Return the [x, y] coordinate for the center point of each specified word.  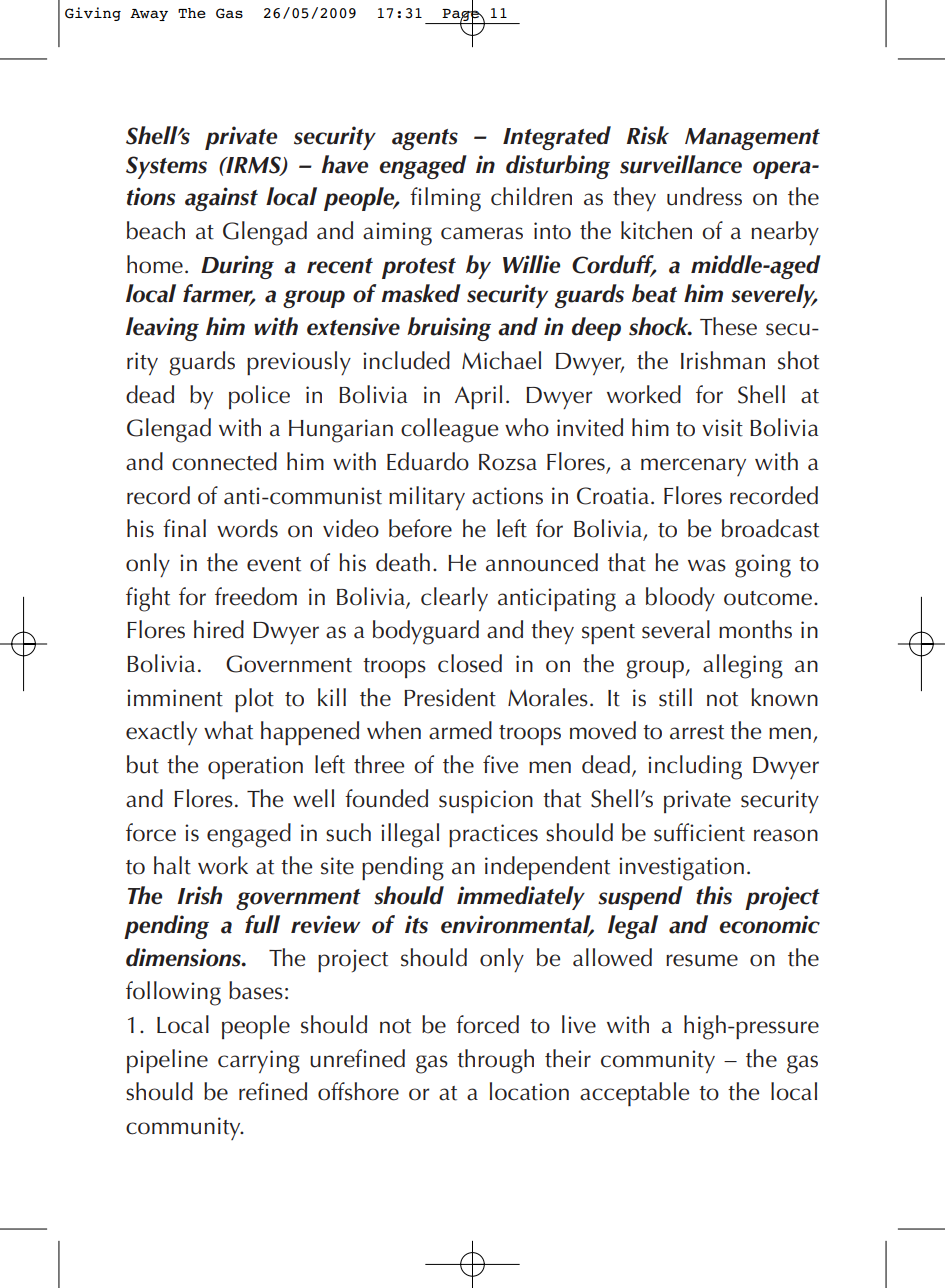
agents [425, 139]
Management [752, 139]
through [495, 1061]
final [184, 528]
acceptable [634, 1094]
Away [149, 15]
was [707, 565]
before [420, 528]
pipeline [167, 1061]
